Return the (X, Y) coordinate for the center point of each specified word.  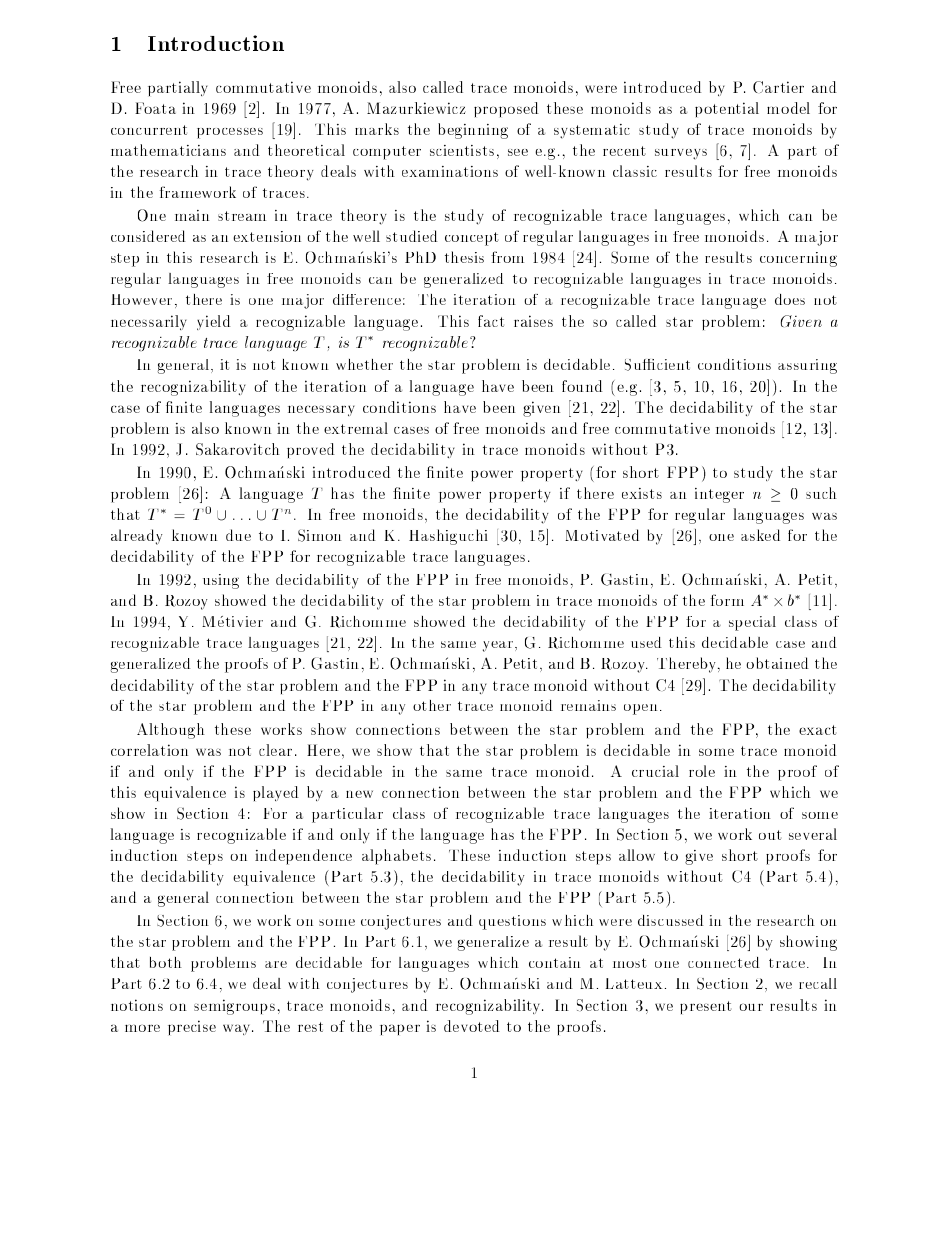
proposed (506, 109)
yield (213, 322)
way (238, 1030)
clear (275, 750)
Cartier (778, 87)
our (751, 1007)
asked (760, 535)
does (790, 299)
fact (491, 321)
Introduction (216, 43)
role (702, 771)
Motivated (602, 535)
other (432, 705)
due (238, 535)
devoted (472, 1026)
